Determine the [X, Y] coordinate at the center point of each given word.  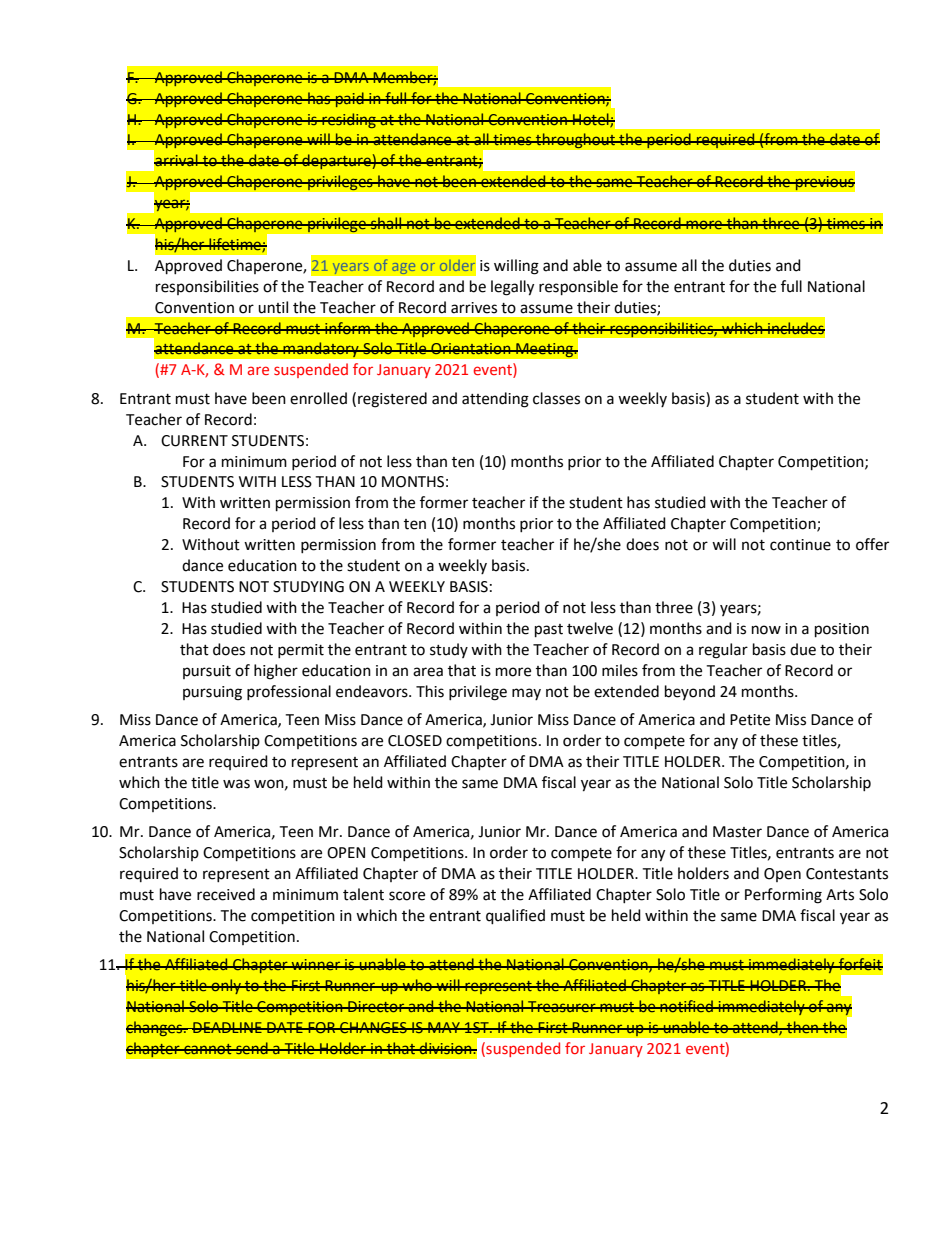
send [252, 1048]
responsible [578, 288]
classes [556, 398]
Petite [750, 720]
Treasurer [562, 1006]
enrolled [318, 398]
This [430, 691]
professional [289, 692]
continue [800, 545]
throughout [575, 141]
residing [349, 120]
